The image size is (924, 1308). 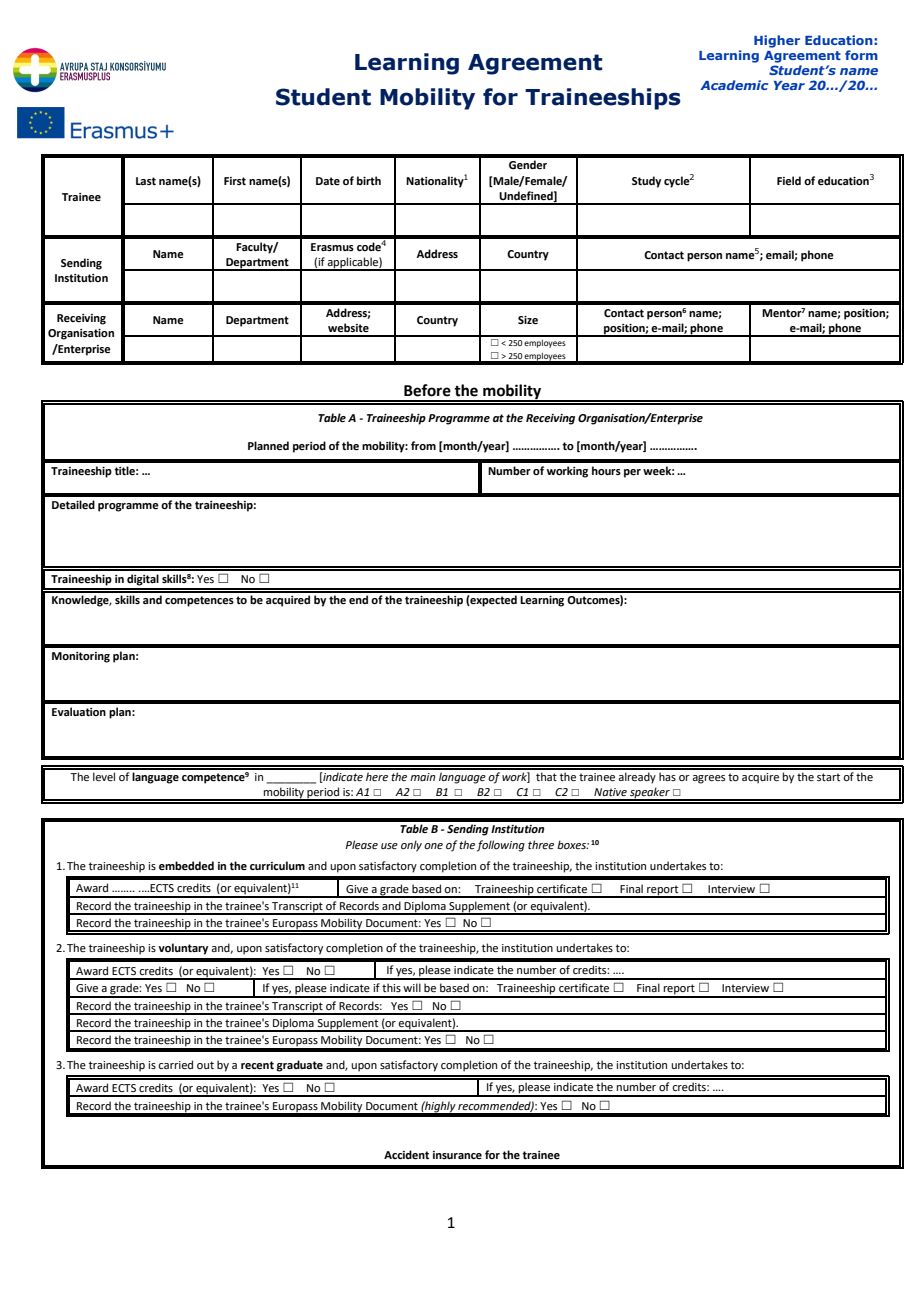 What do you see at coordinates (457, 1155) in the screenshot?
I see `insurance` at bounding box center [457, 1155].
